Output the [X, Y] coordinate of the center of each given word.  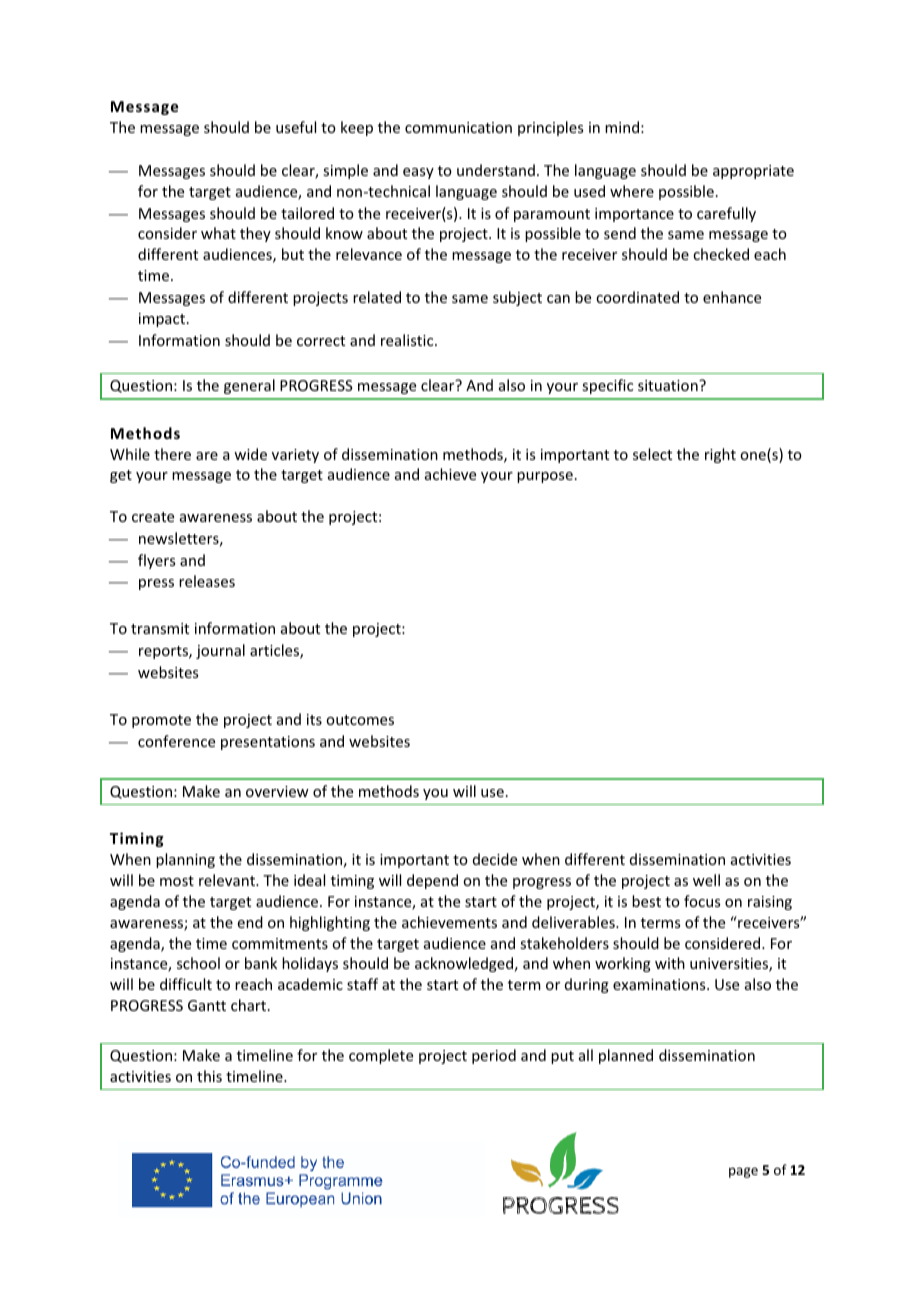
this [209, 1076]
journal [220, 651]
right [720, 455]
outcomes [360, 720]
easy [418, 173]
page [743, 1172]
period [494, 1056]
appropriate [753, 172]
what [218, 233]
